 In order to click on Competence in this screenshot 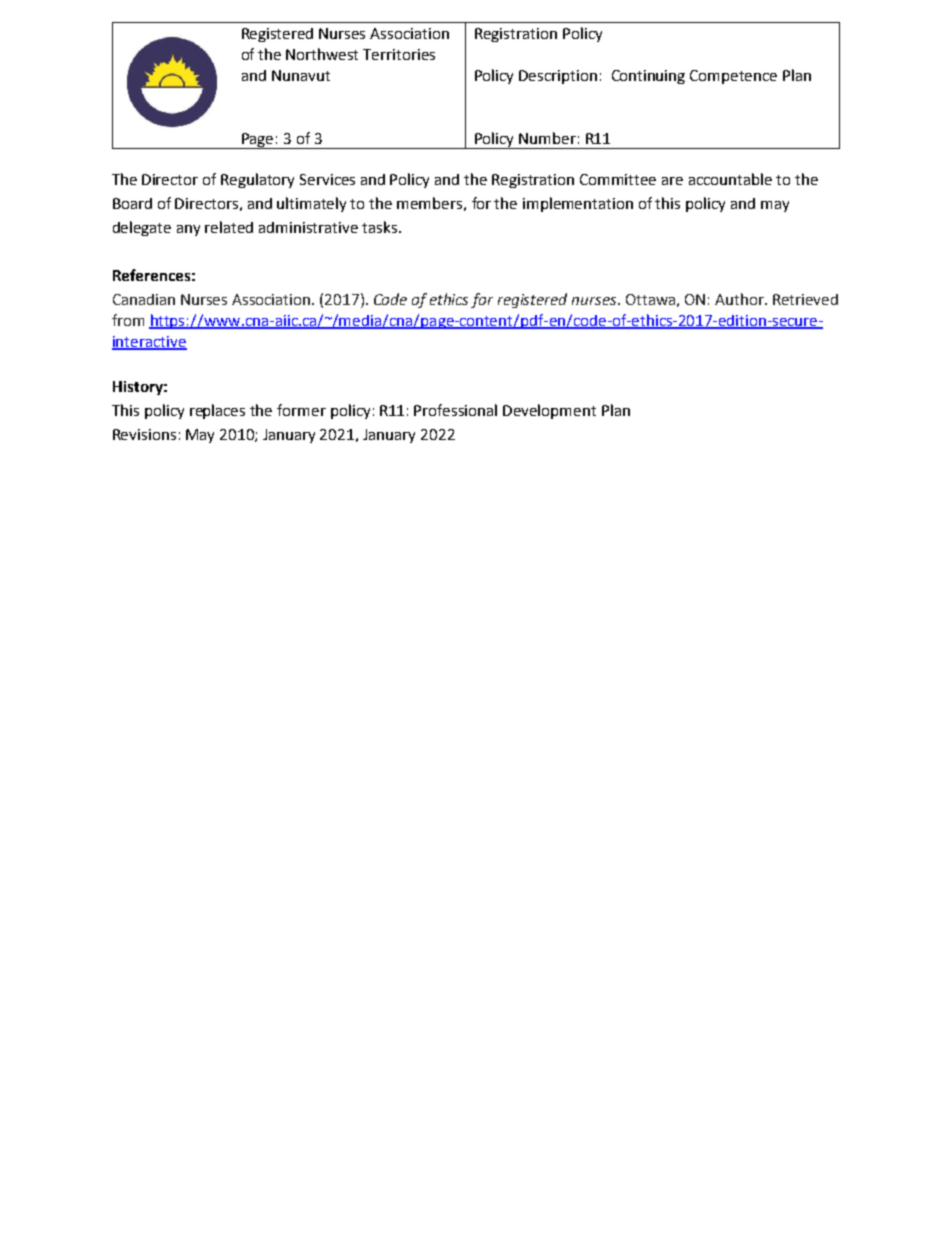, I will do `click(733, 77)`.
